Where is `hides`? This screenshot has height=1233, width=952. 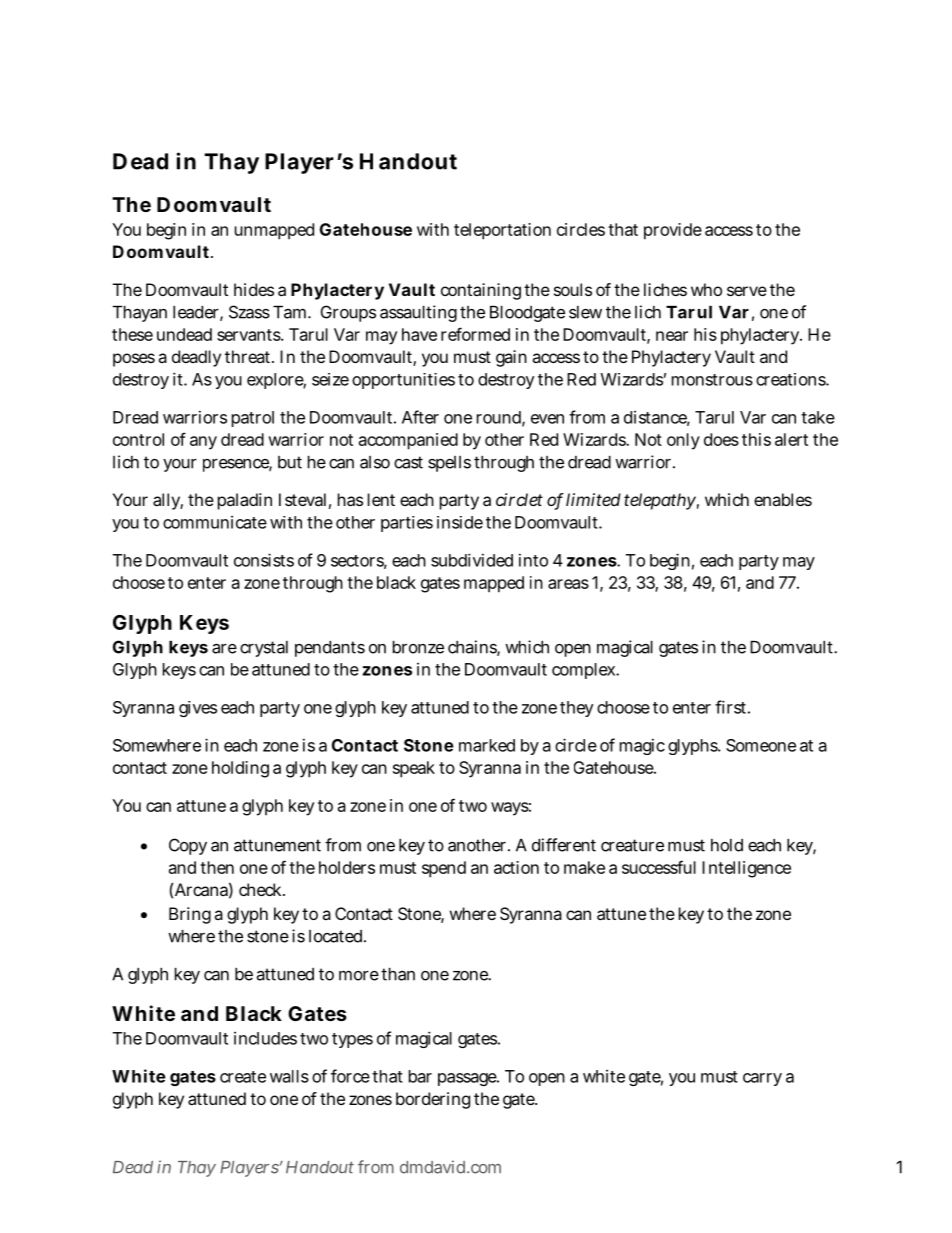
hides is located at coordinates (254, 289).
